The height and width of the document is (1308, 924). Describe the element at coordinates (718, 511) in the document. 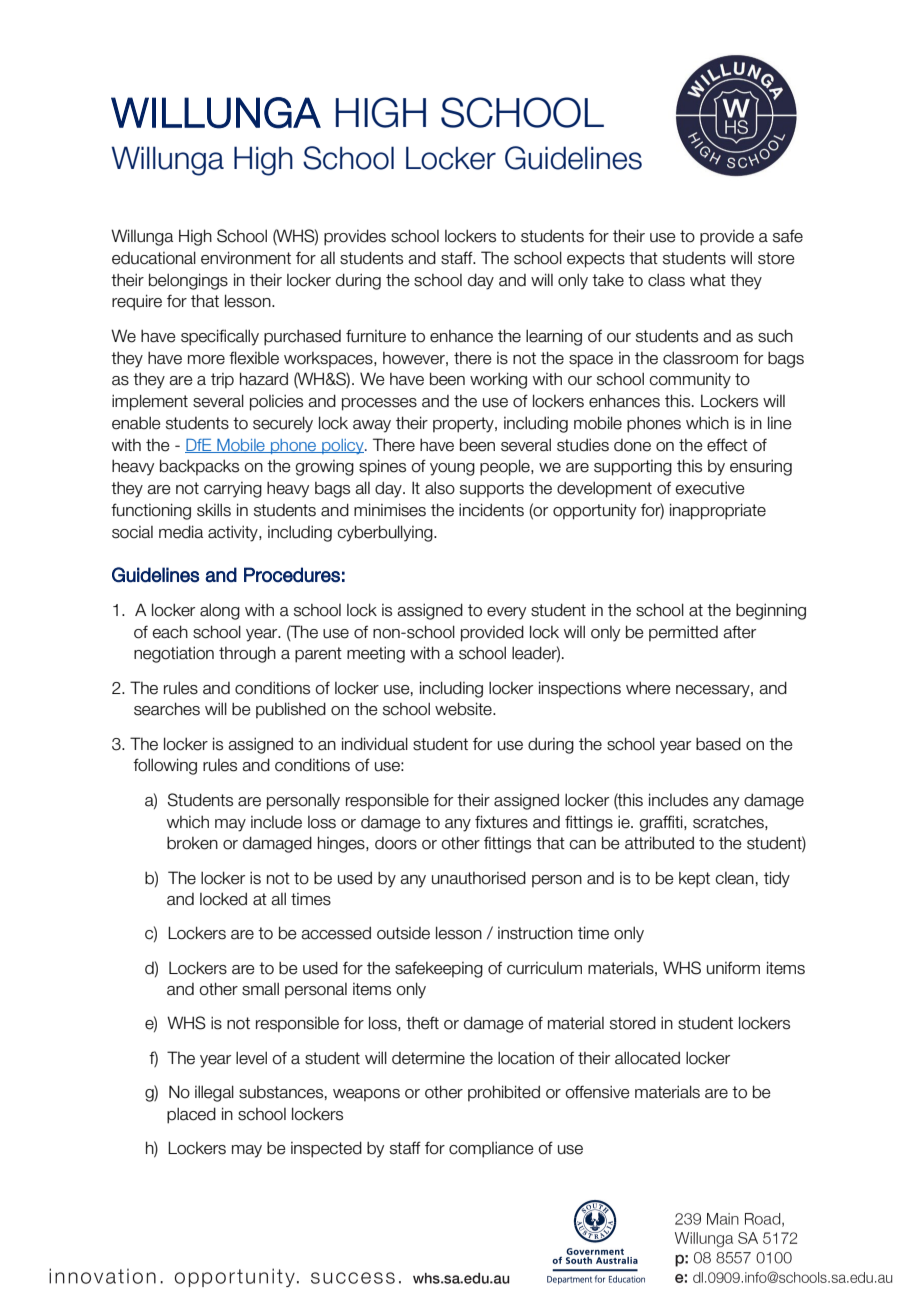

I see `inappropriate` at that location.
